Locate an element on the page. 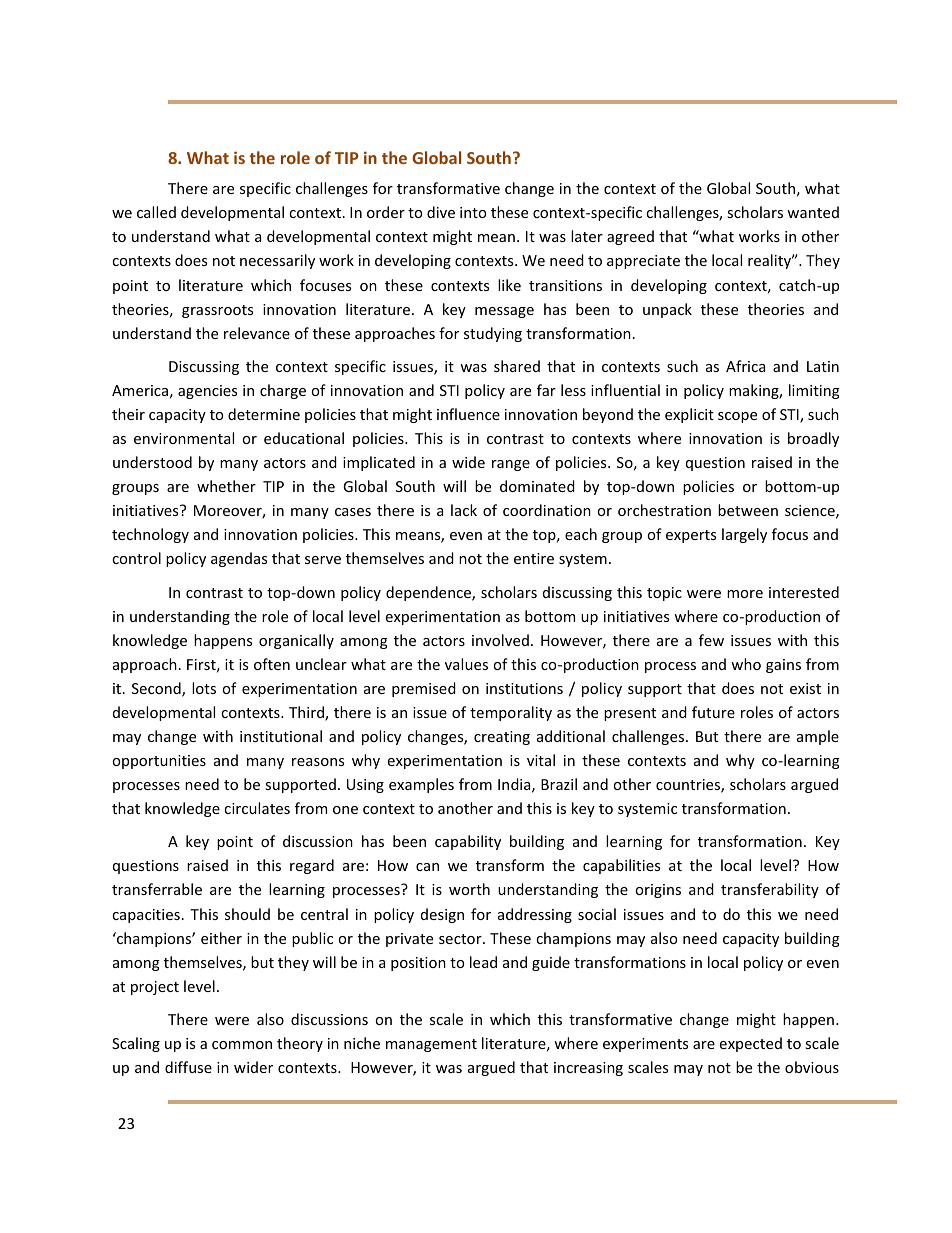  called is located at coordinates (156, 212).
